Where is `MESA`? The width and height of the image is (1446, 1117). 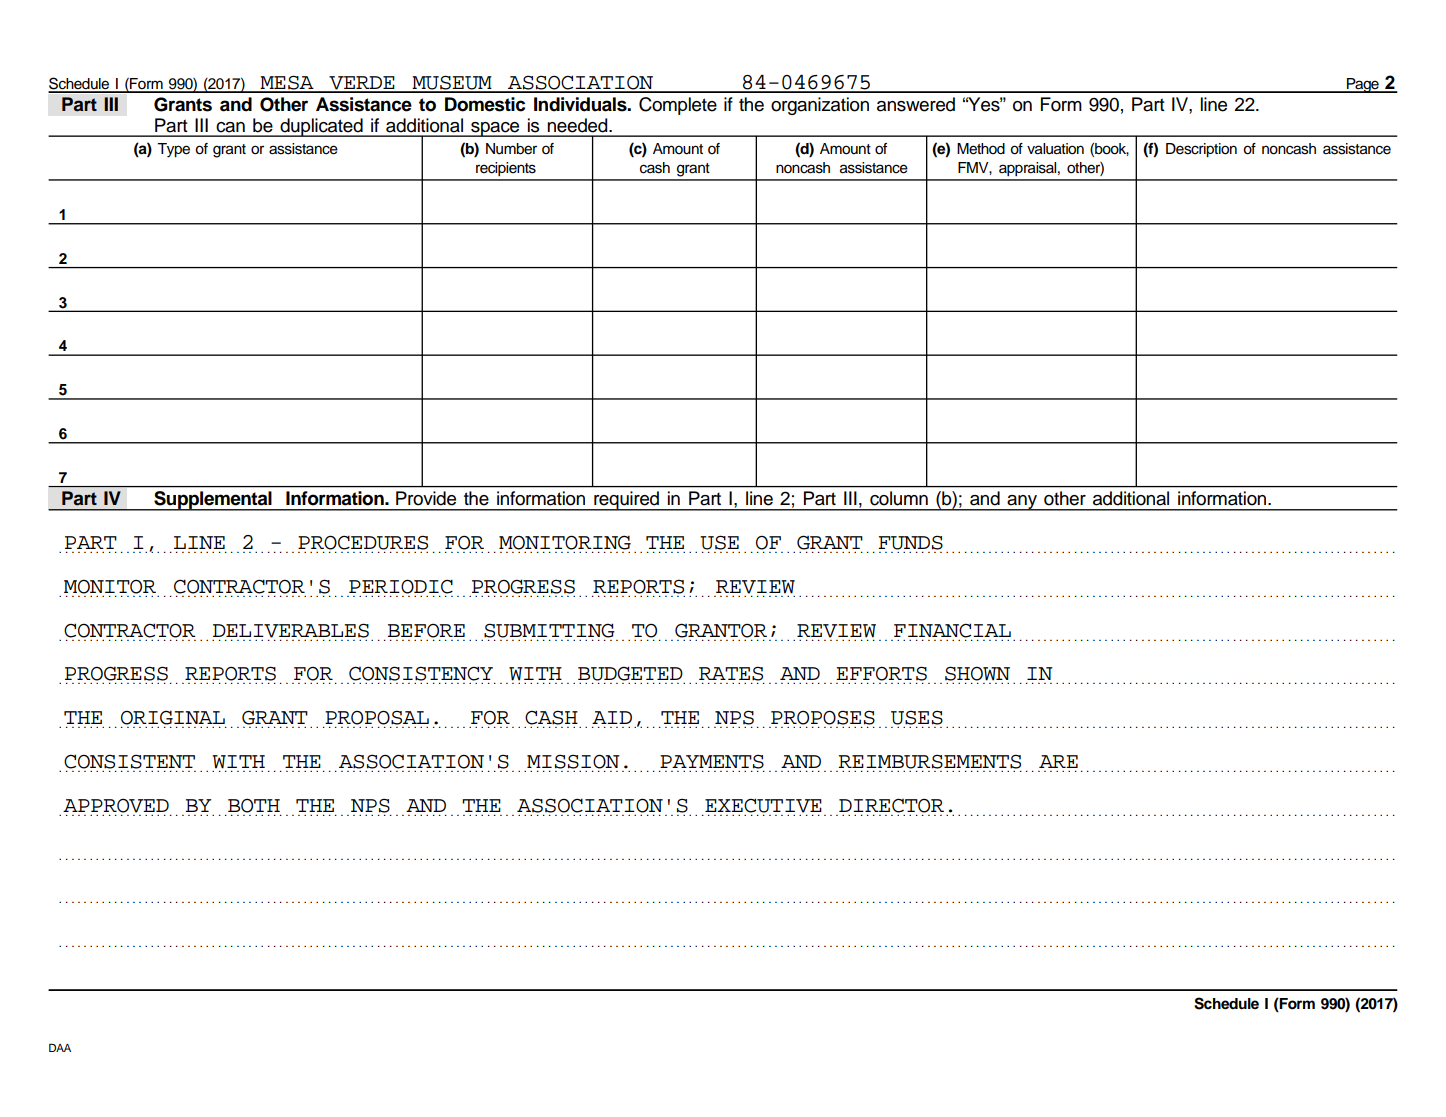 MESA is located at coordinates (287, 83).
